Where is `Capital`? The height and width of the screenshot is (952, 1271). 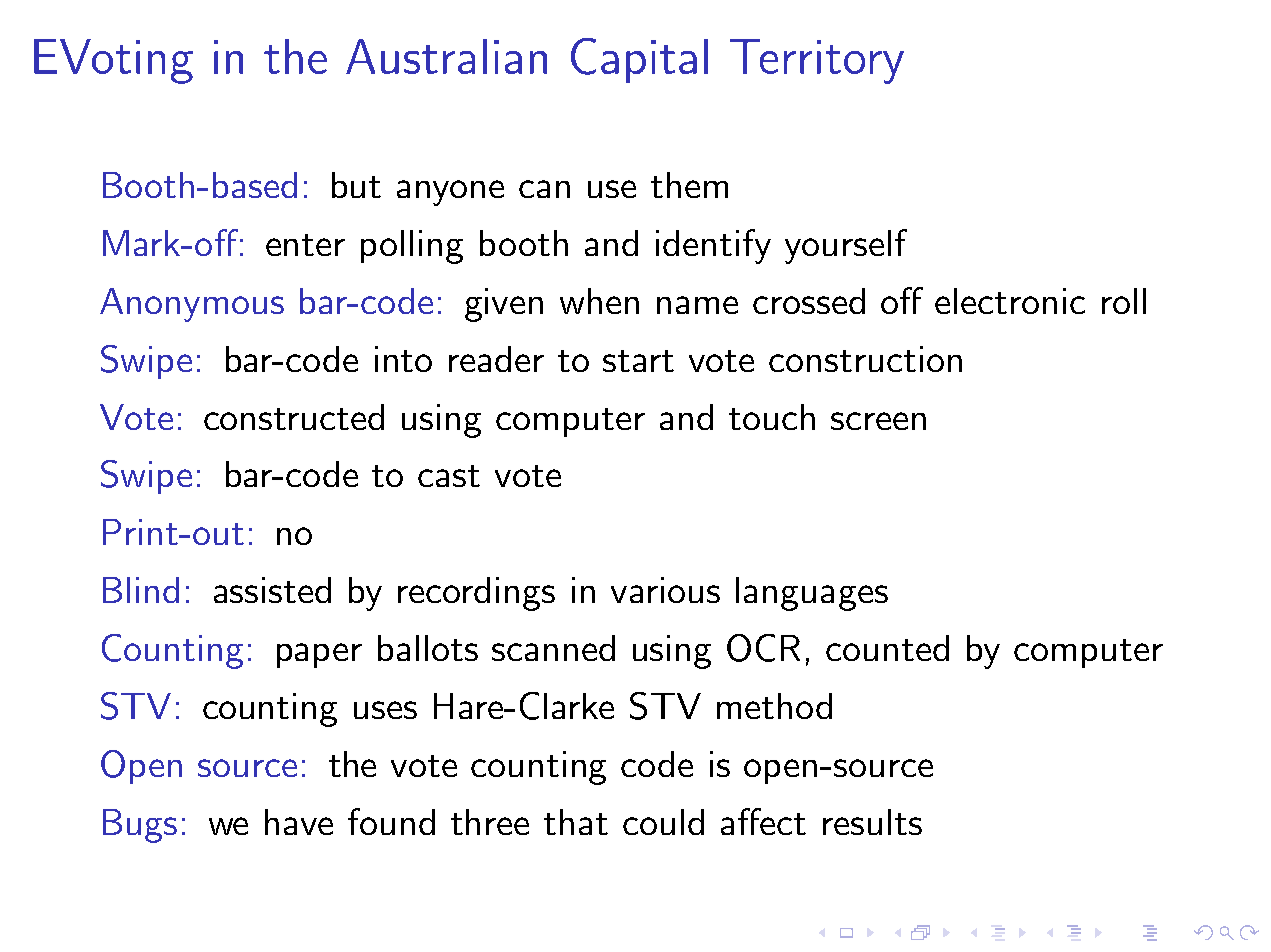
Capital is located at coordinates (639, 60).
